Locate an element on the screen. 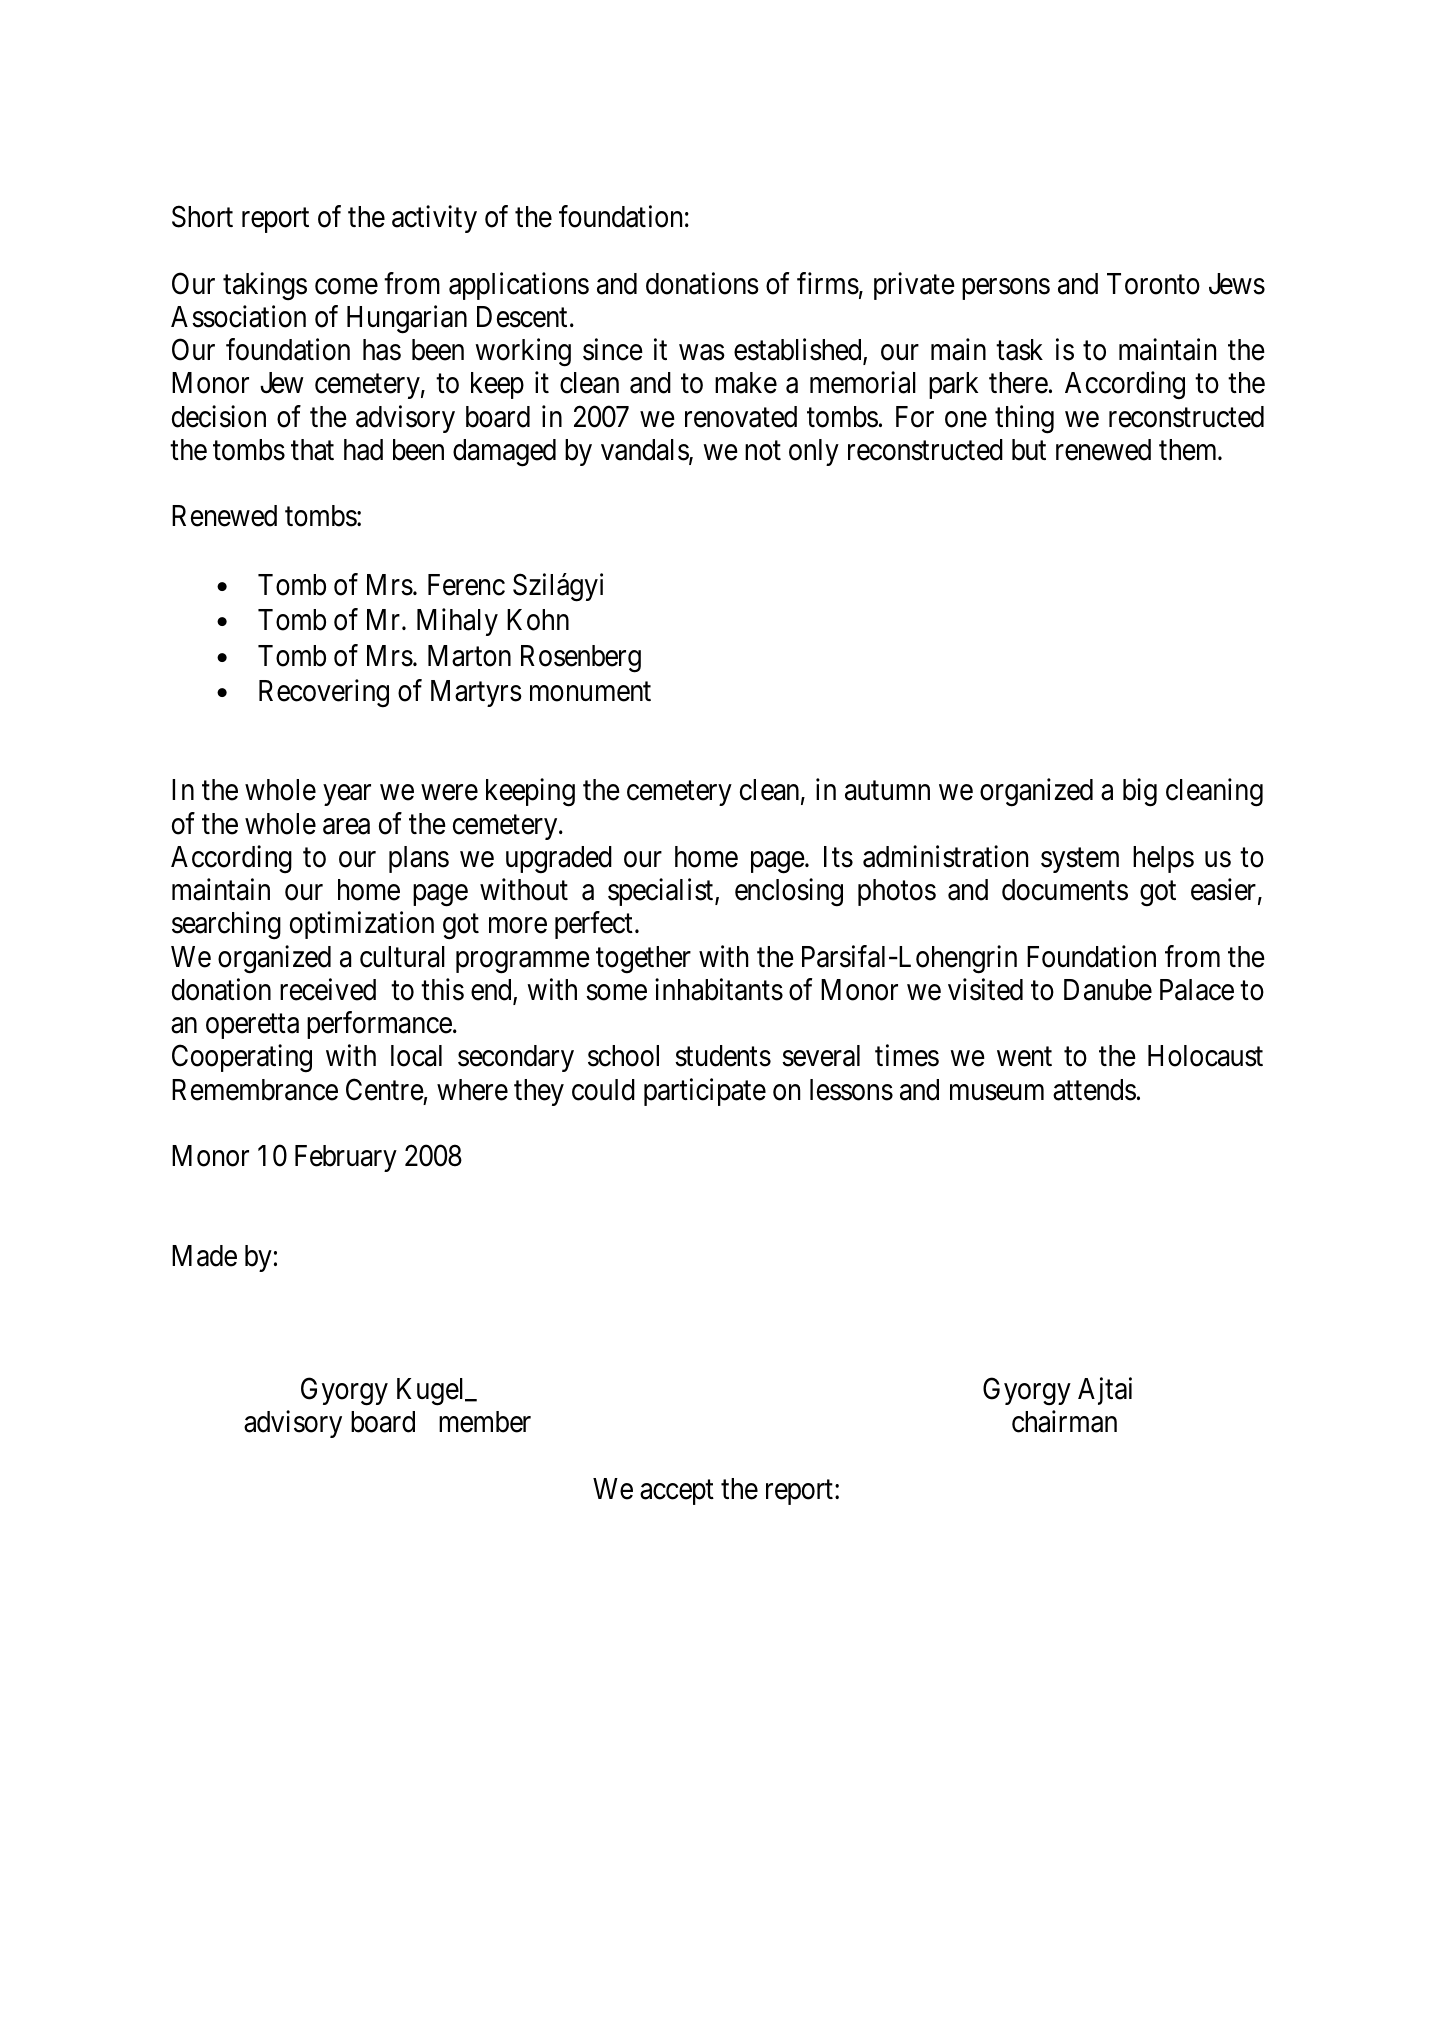 Image resolution: width=1434 pixels, height=2026 pixels. member is located at coordinates (485, 1422).
